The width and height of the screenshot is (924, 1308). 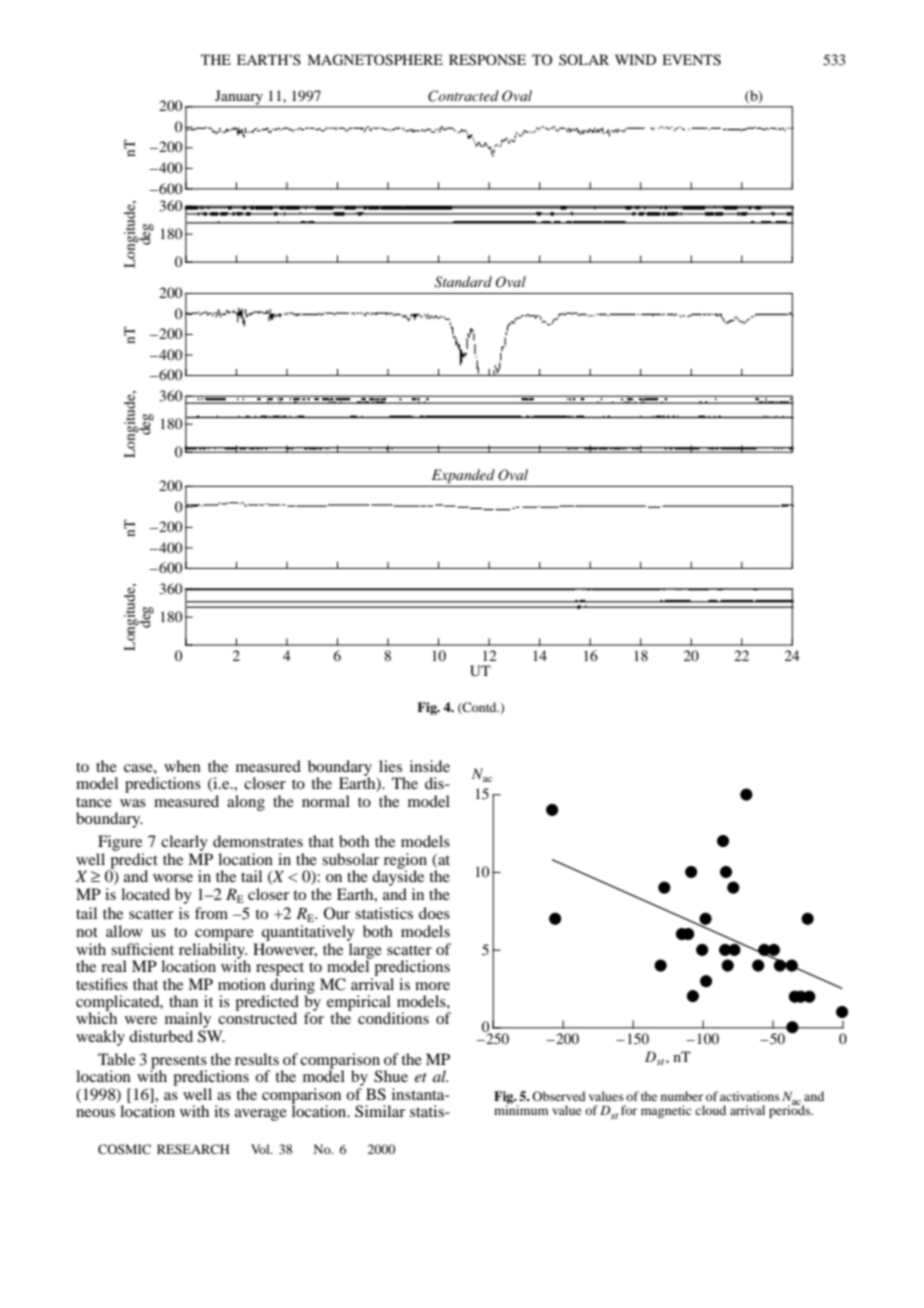 I want to click on EVENTS, so click(x=691, y=60).
